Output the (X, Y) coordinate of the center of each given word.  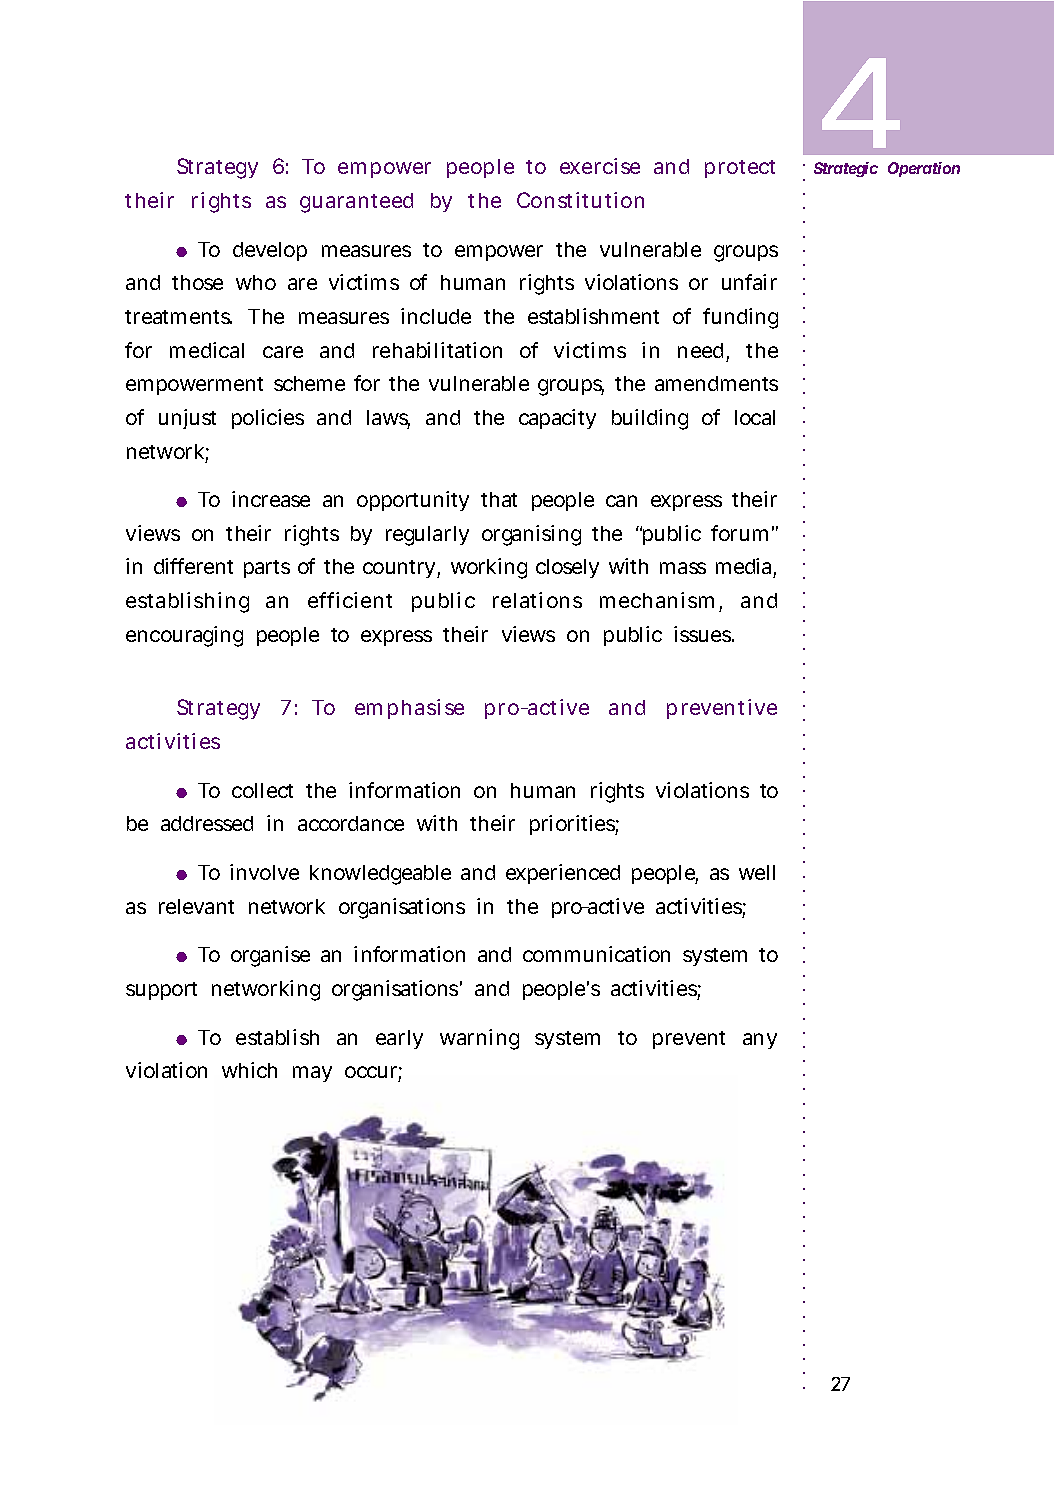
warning (479, 1039)
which (249, 1070)
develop (270, 251)
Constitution (580, 200)
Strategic (846, 169)
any (760, 1041)
